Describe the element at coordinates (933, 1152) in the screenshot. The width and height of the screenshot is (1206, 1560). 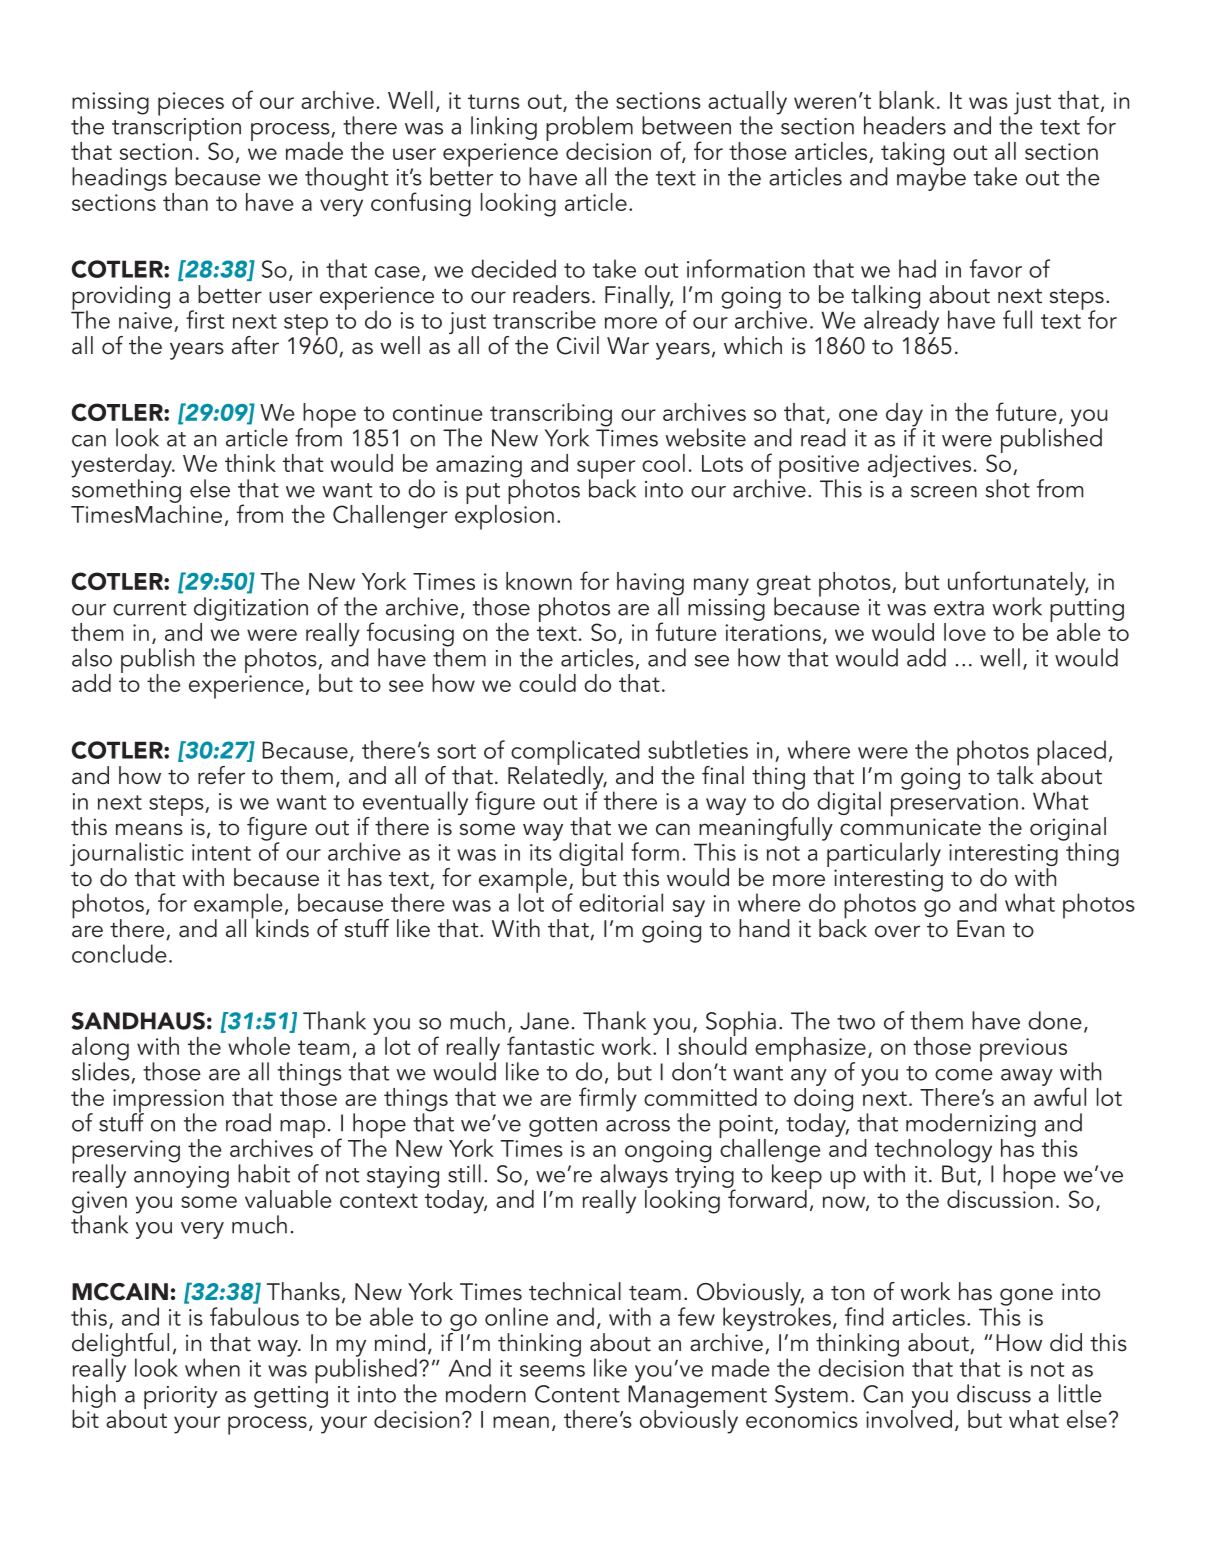
I see `technology` at that location.
